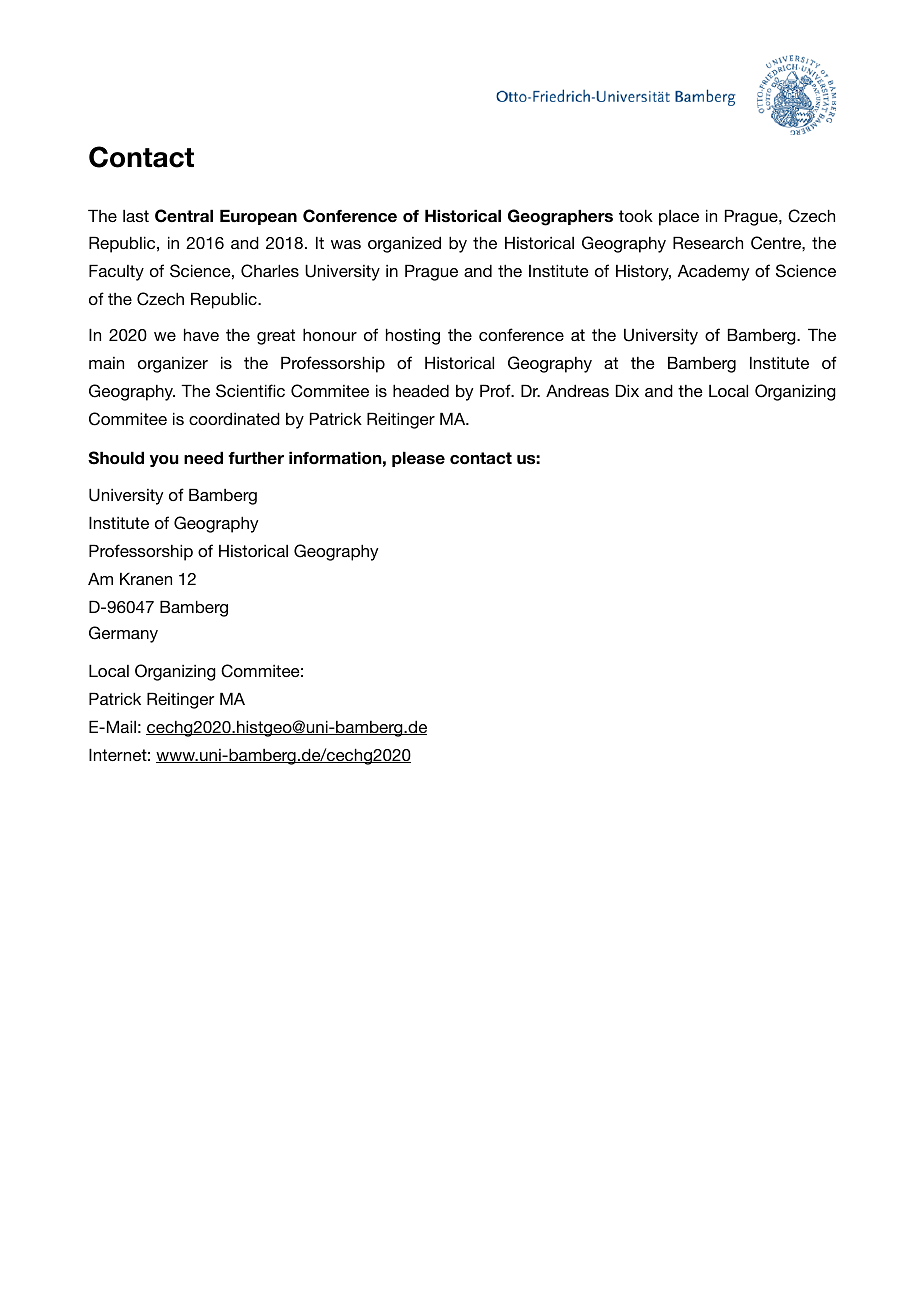 The width and height of the document is (924, 1308). Describe the element at coordinates (256, 458) in the document. I see `further` at that location.
